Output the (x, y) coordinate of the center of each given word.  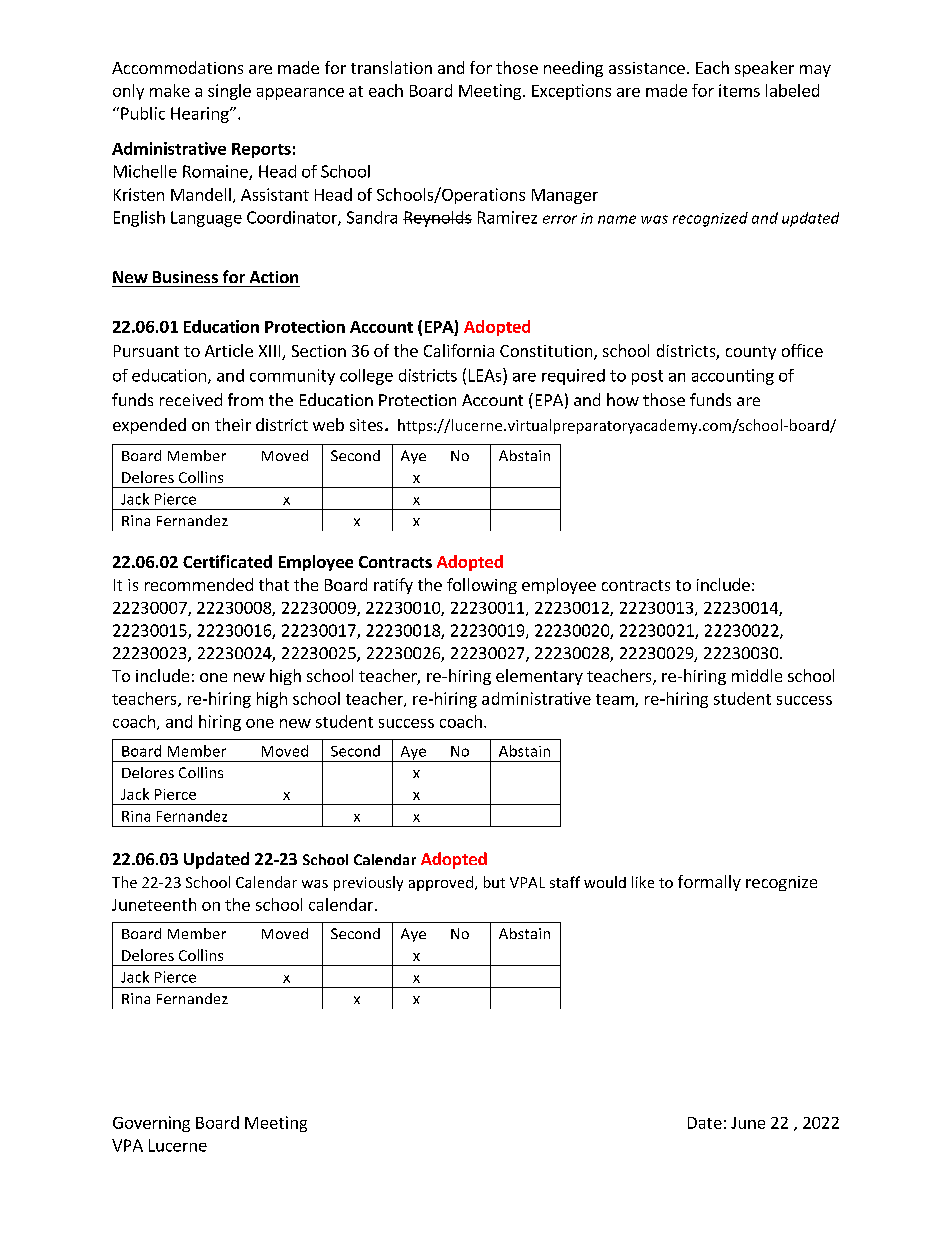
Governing (151, 1124)
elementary (539, 677)
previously (368, 883)
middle (757, 675)
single (229, 92)
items (739, 90)
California (459, 350)
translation (391, 67)
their (233, 424)
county (751, 353)
